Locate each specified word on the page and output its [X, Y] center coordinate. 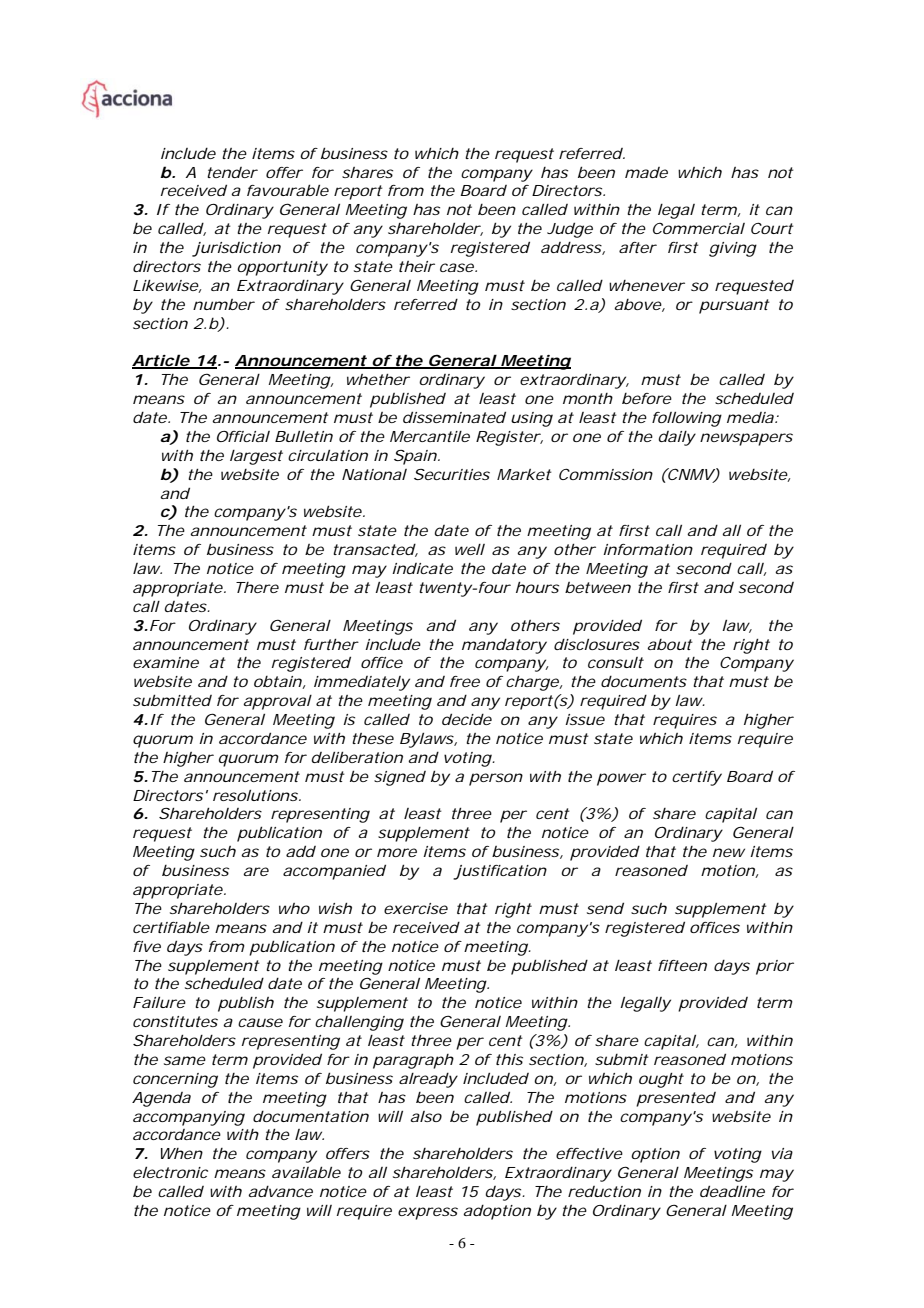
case [457, 267]
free [465, 681]
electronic [170, 1172]
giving [733, 249]
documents [644, 681]
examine [166, 662]
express [428, 1213]
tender [232, 172]
